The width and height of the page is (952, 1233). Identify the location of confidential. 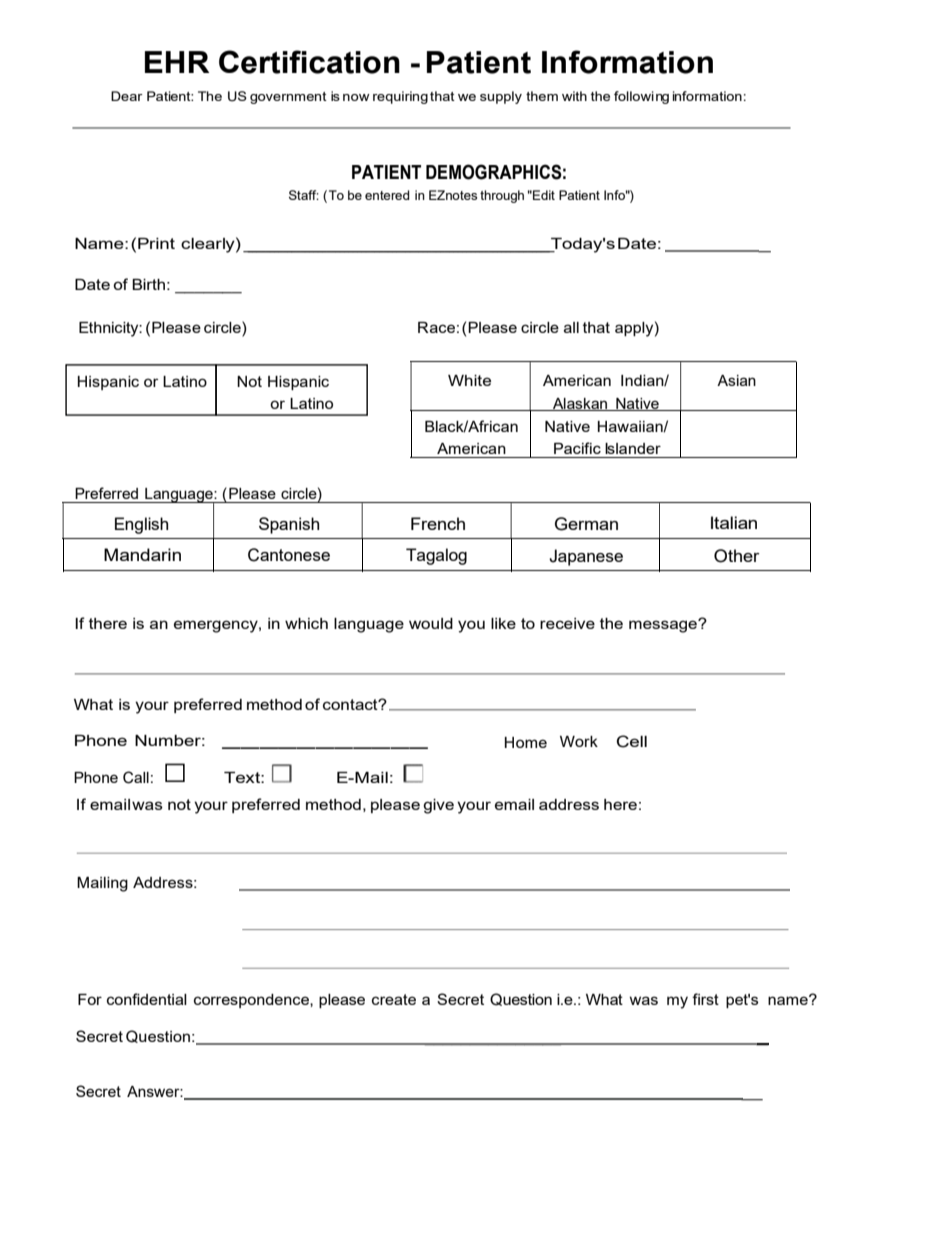
(147, 999).
